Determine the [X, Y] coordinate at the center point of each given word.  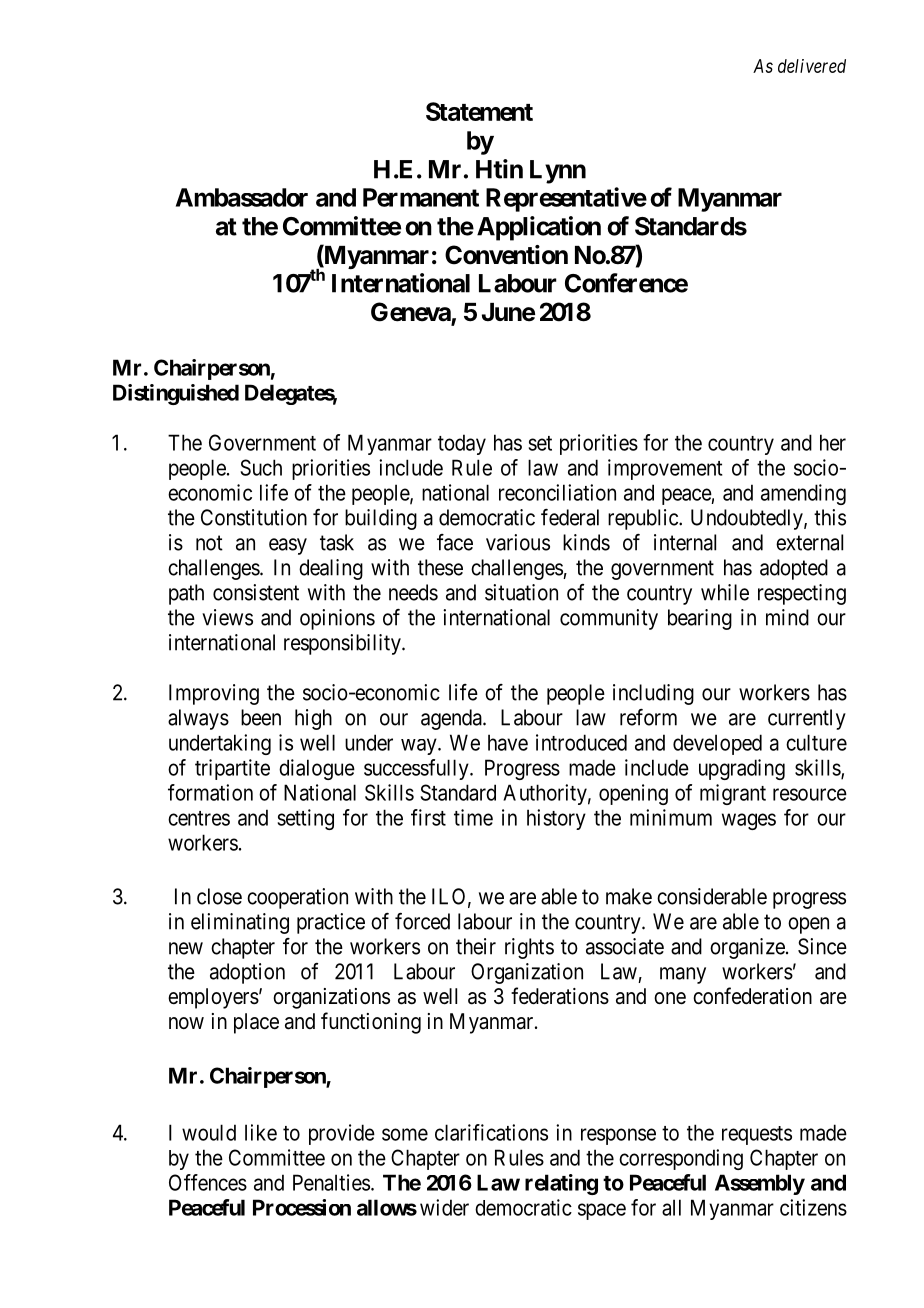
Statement [479, 111]
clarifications [491, 1132]
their [476, 946]
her [833, 442]
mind [787, 617]
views [227, 617]
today [462, 444]
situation [521, 592]
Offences [208, 1182]
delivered [812, 66]
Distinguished [176, 394]
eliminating [240, 923]
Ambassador [242, 197]
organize [747, 948]
